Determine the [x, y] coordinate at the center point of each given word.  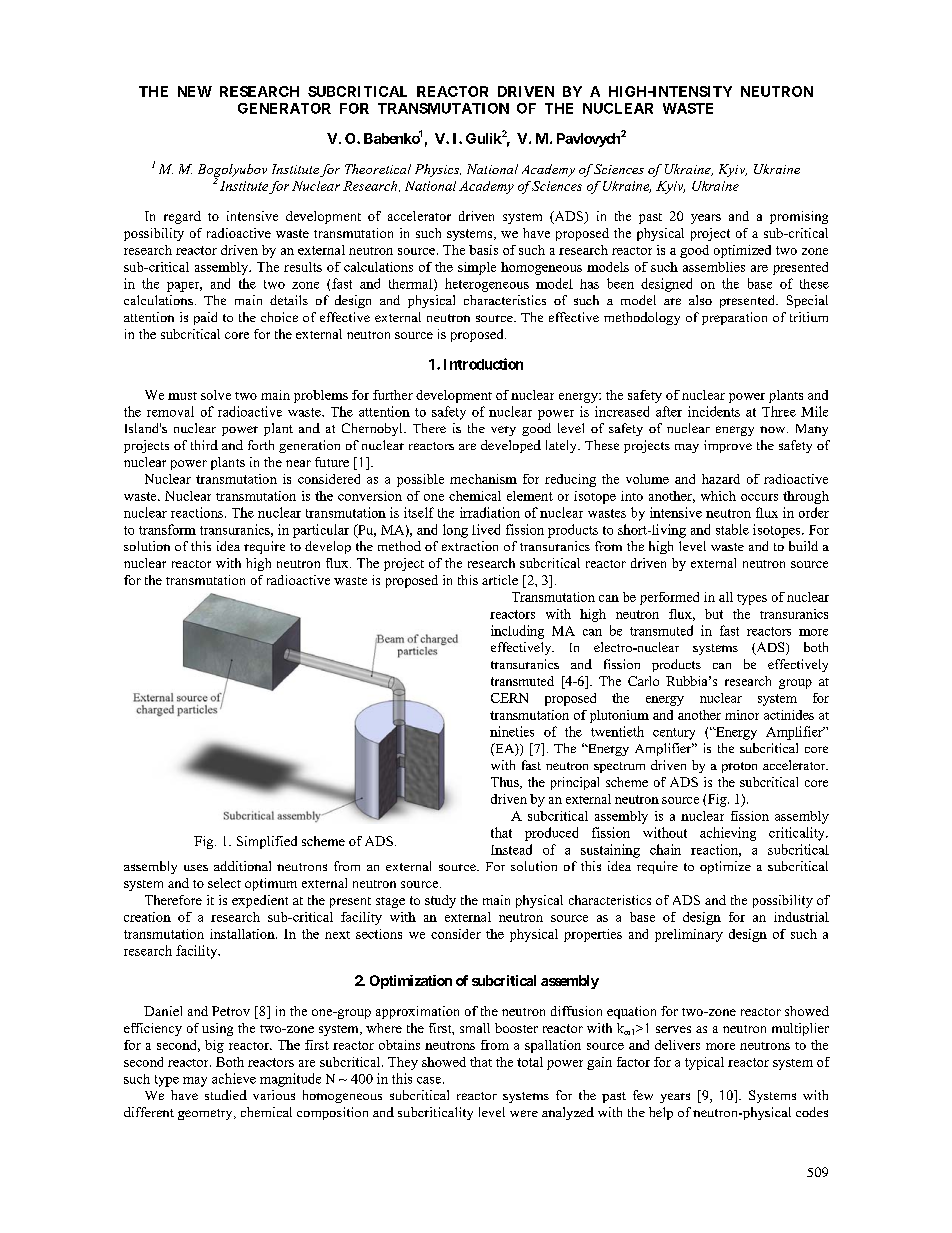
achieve [234, 1078]
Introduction [483, 364]
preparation [734, 318]
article [500, 580]
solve [216, 395]
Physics [438, 170]
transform [167, 529]
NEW [195, 91]
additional [242, 866]
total [530, 1062]
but [714, 614]
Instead [511, 849]
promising [799, 217]
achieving [728, 834]
